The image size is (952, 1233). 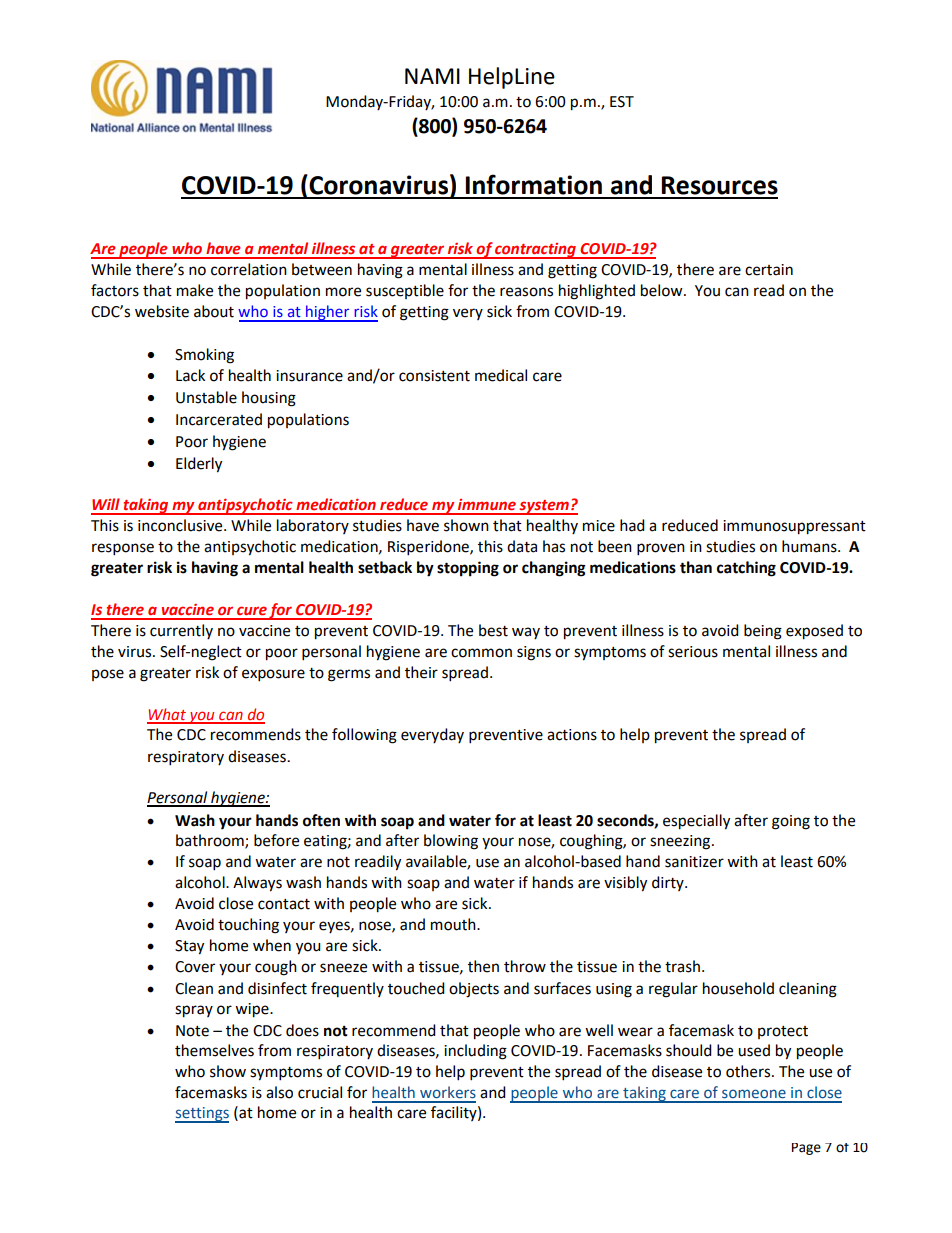 What do you see at coordinates (769, 270) in the page?
I see `certain` at bounding box center [769, 270].
